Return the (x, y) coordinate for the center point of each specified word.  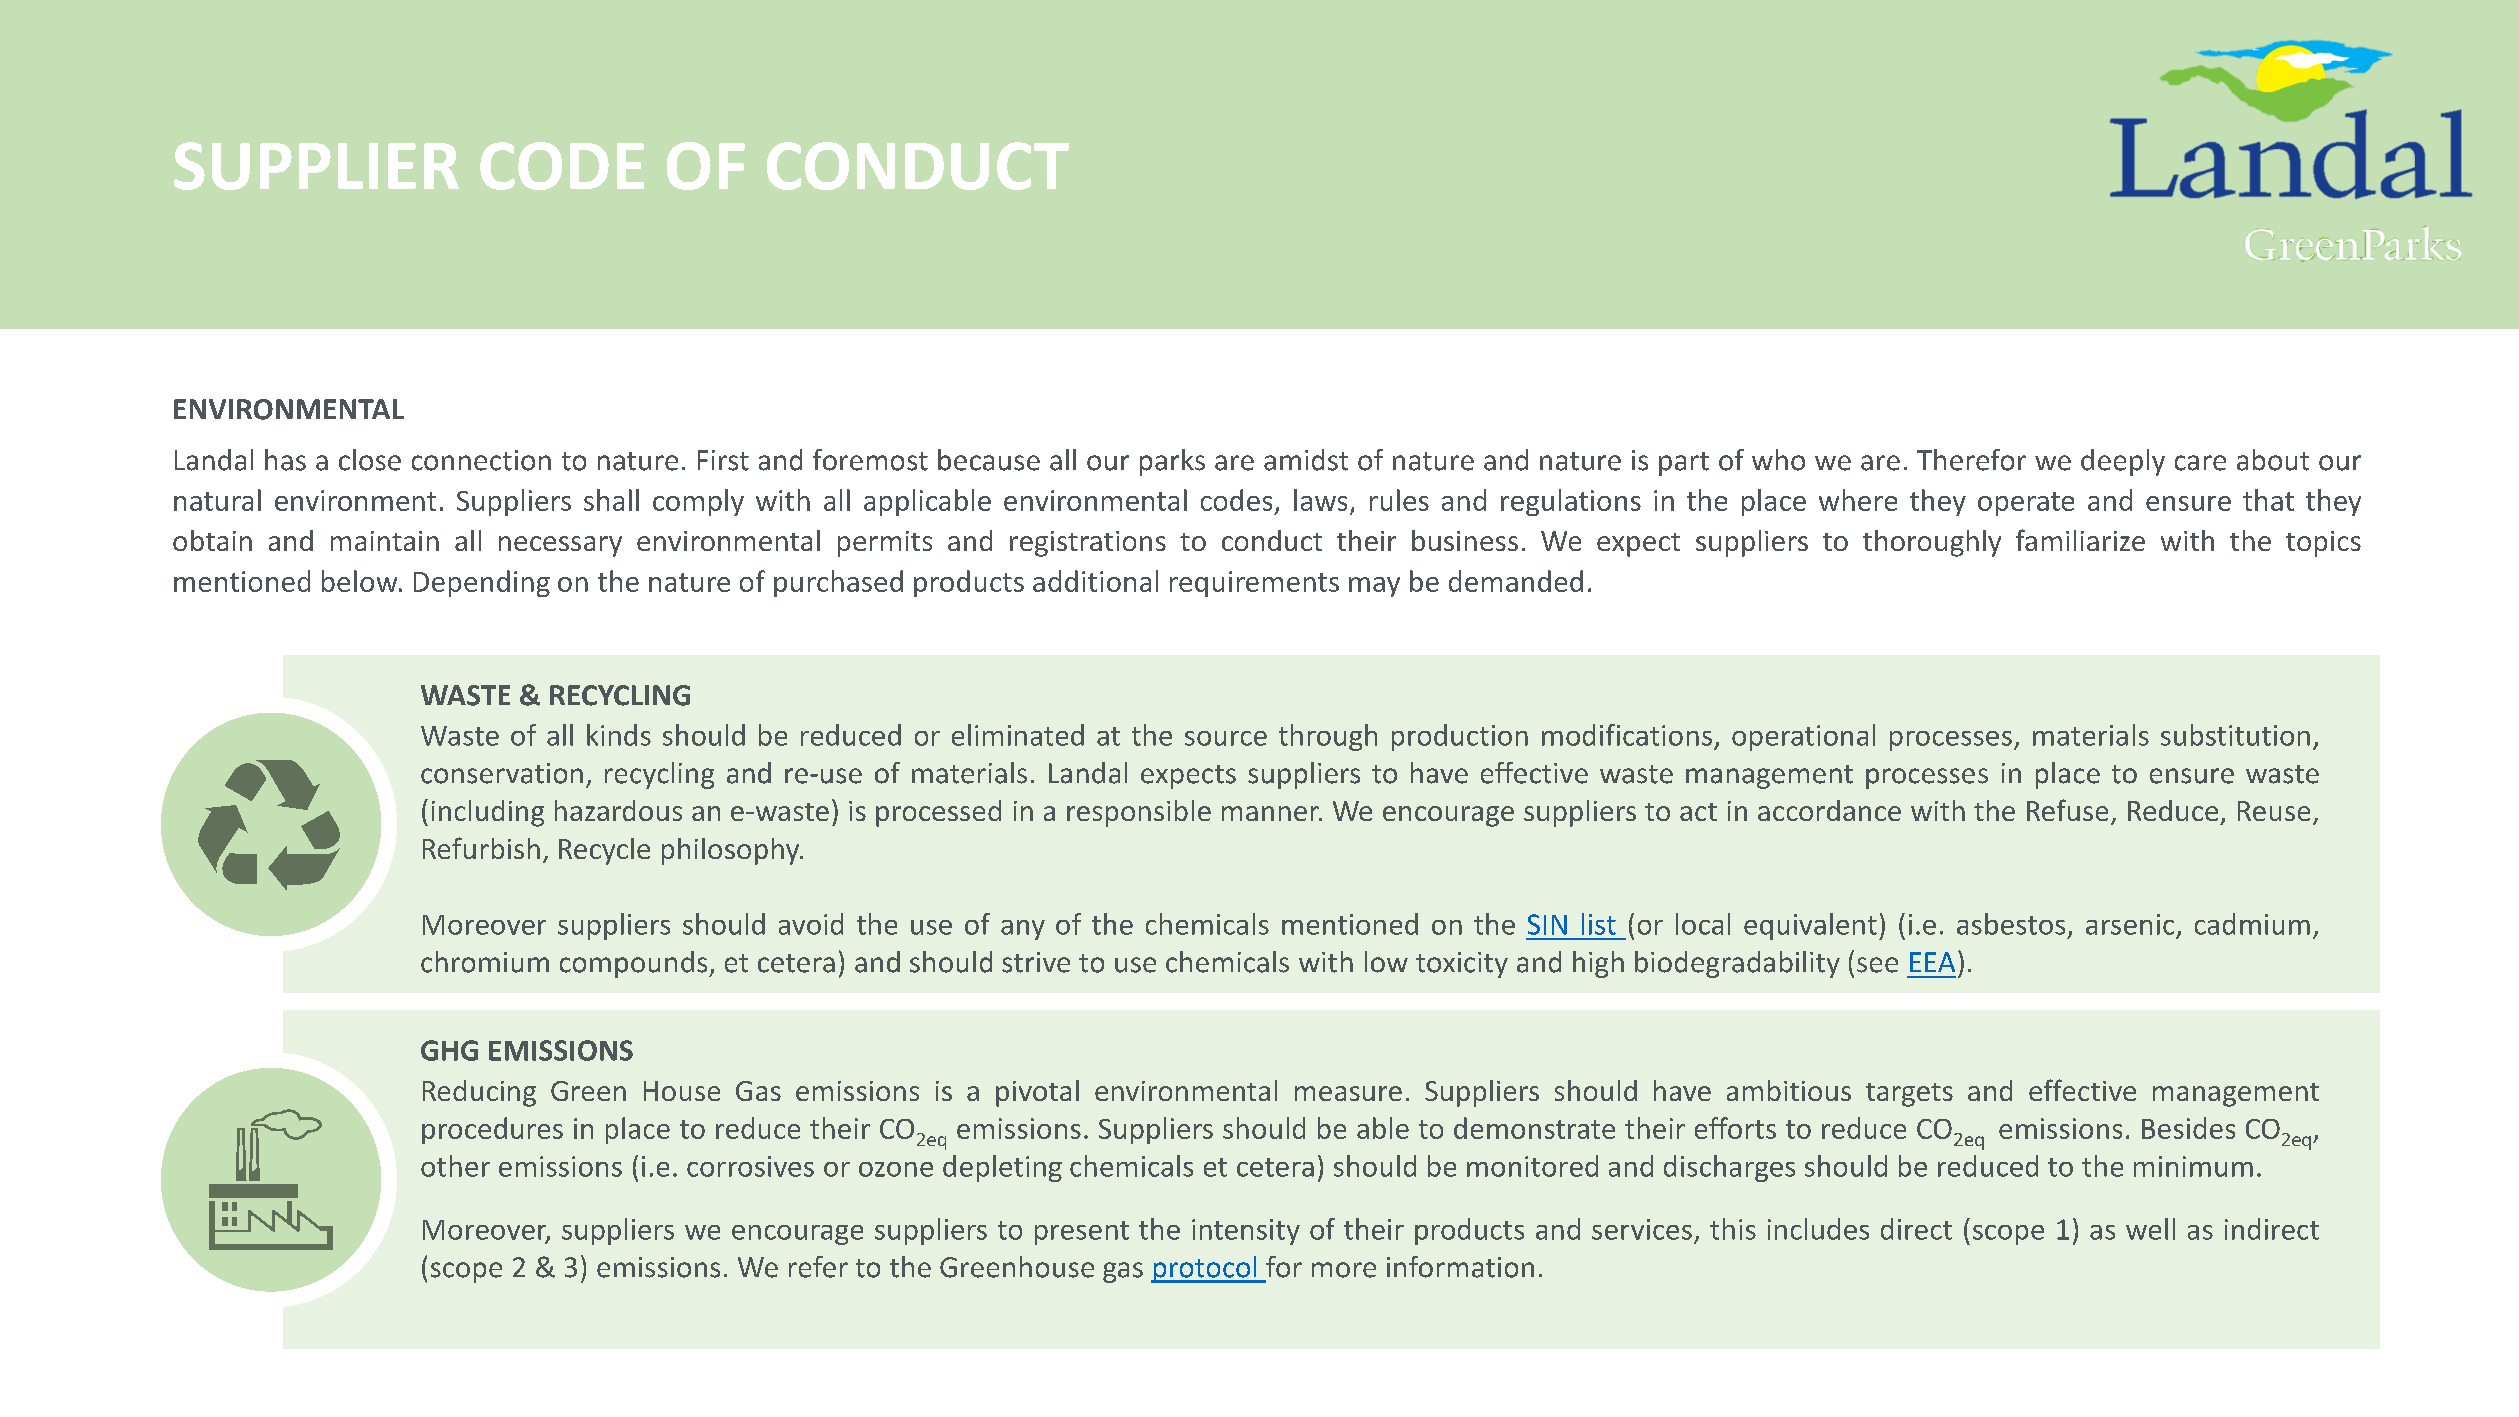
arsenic (2130, 924)
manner (1271, 813)
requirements (1254, 584)
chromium (485, 962)
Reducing (479, 1093)
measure (1348, 1093)
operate (2026, 504)
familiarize (2080, 540)
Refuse (2067, 810)
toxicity (1462, 965)
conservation (502, 773)
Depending (482, 583)
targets (1909, 1095)
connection (481, 460)
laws (1320, 500)
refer (818, 1267)
